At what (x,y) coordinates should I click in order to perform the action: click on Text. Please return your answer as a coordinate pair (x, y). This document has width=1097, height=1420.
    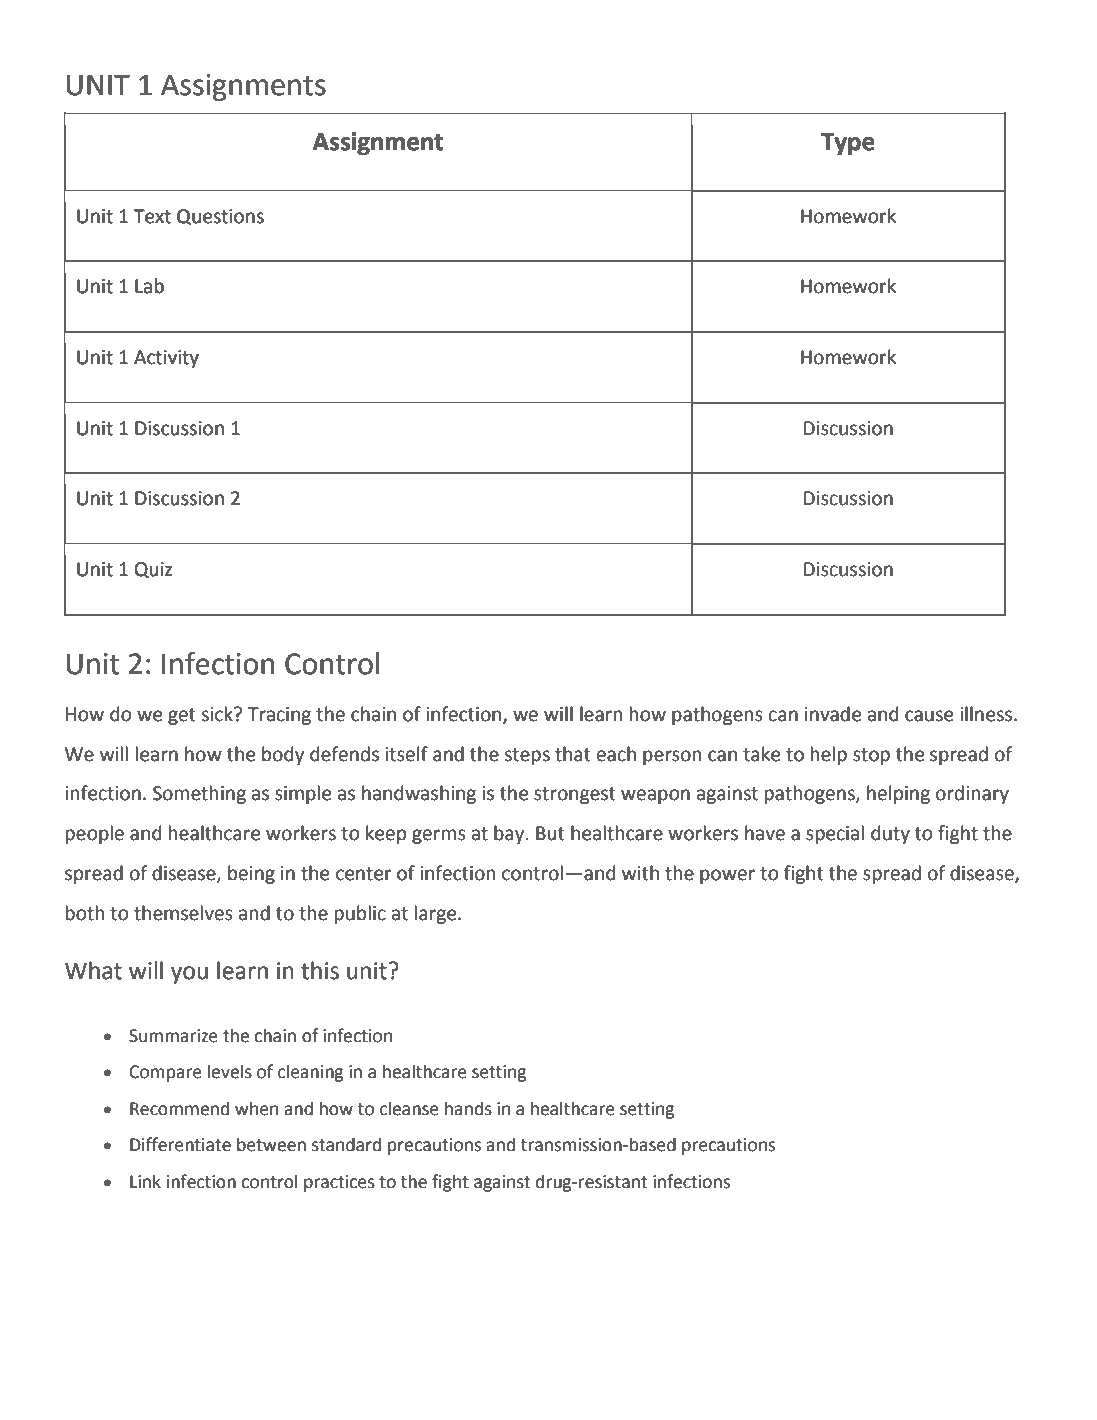
    Looking at the image, I should click on (152, 216).
